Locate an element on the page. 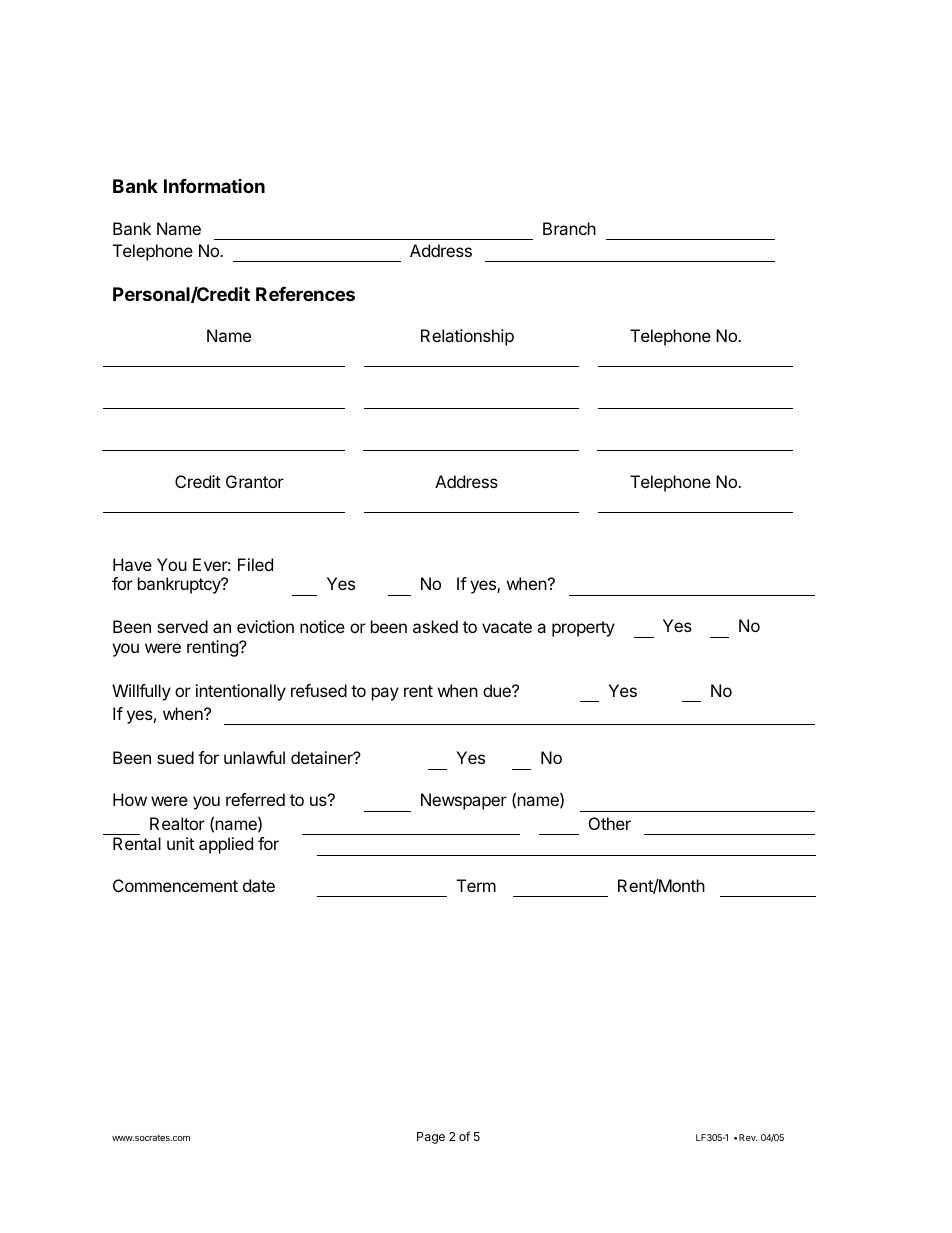 This page has height=1233, width=952. asked is located at coordinates (435, 626).
